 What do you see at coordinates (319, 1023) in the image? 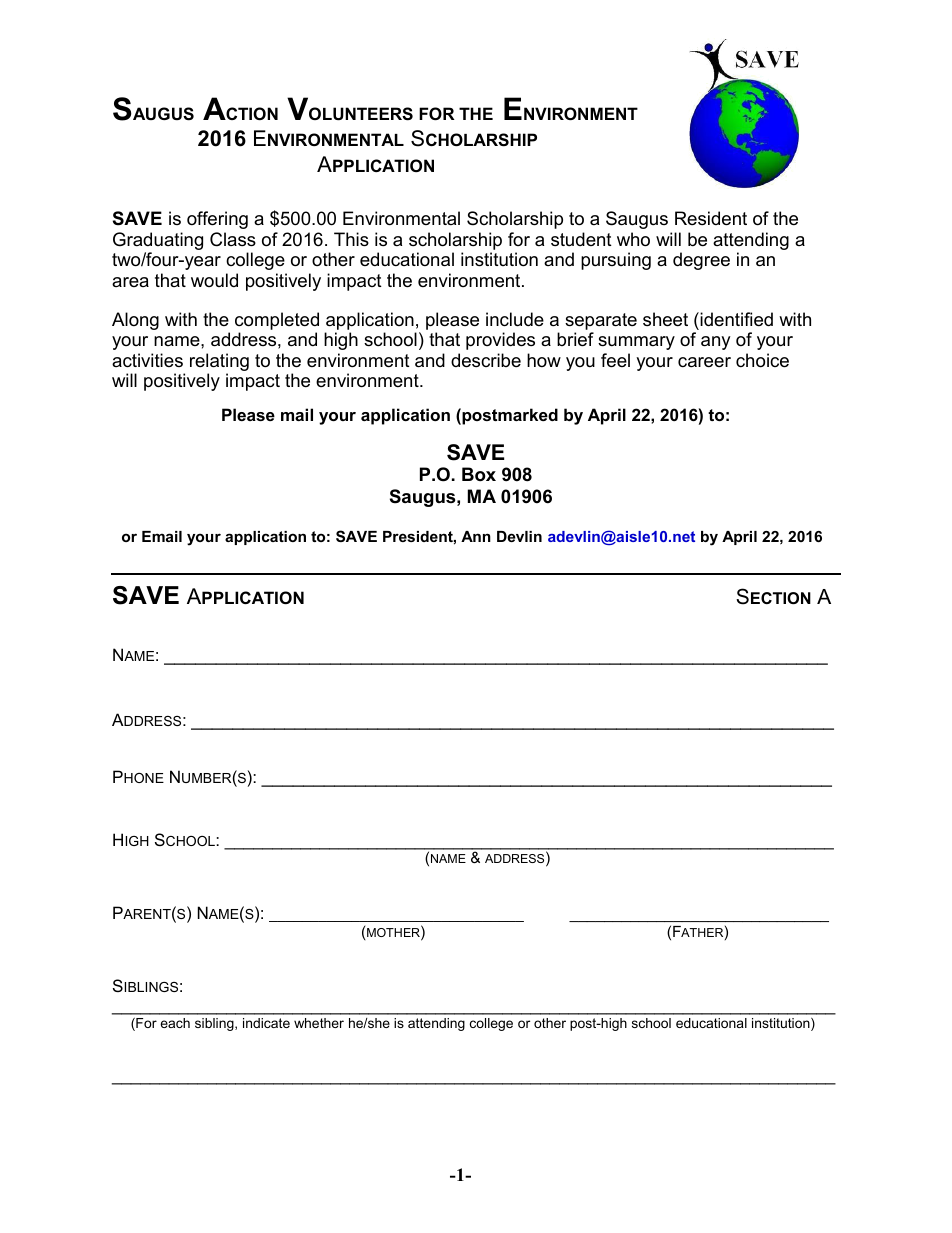
I see `whether` at bounding box center [319, 1023].
